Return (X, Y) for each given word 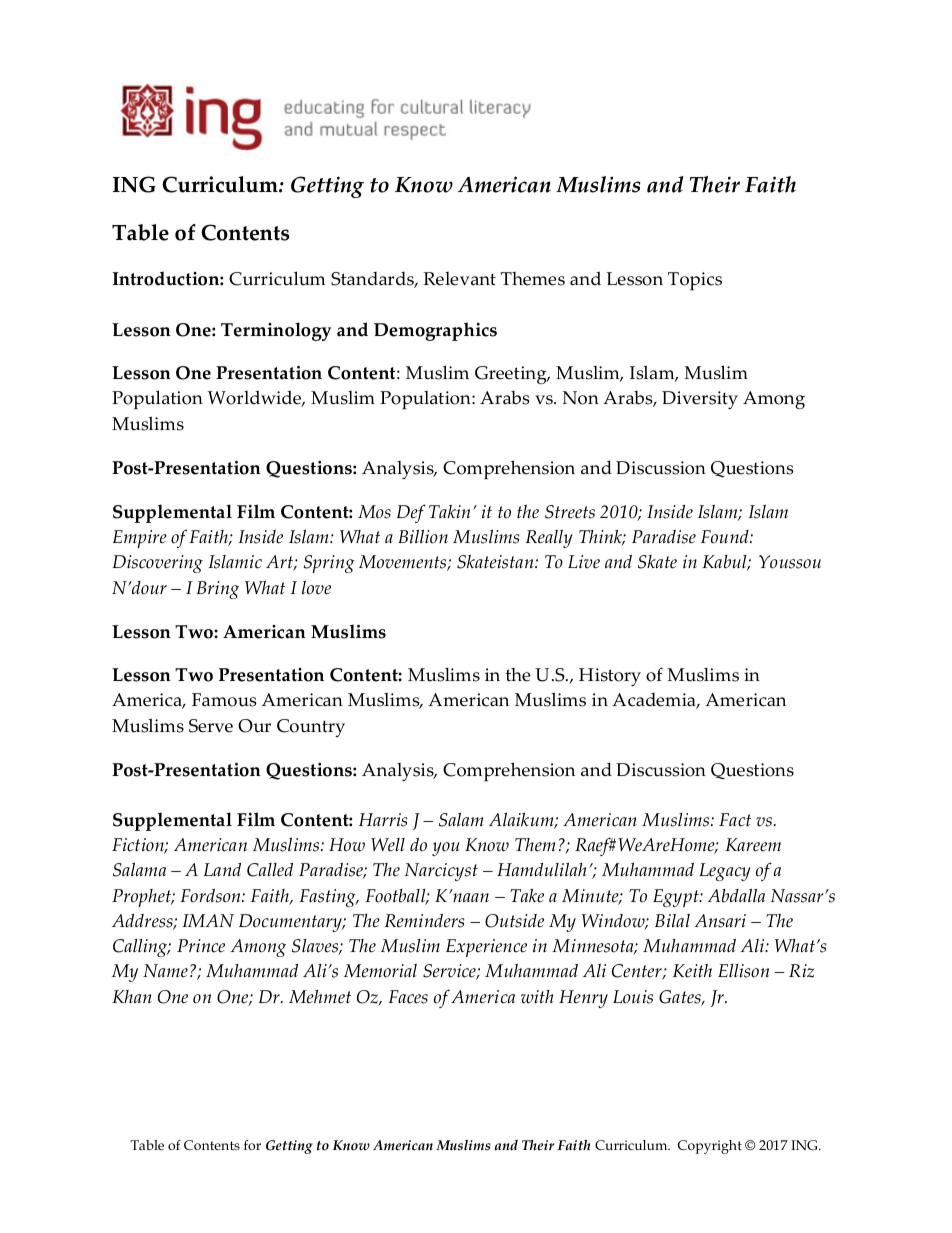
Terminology (276, 331)
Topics (695, 281)
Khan (132, 996)
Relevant (459, 279)
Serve (211, 726)
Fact (735, 820)
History (610, 677)
